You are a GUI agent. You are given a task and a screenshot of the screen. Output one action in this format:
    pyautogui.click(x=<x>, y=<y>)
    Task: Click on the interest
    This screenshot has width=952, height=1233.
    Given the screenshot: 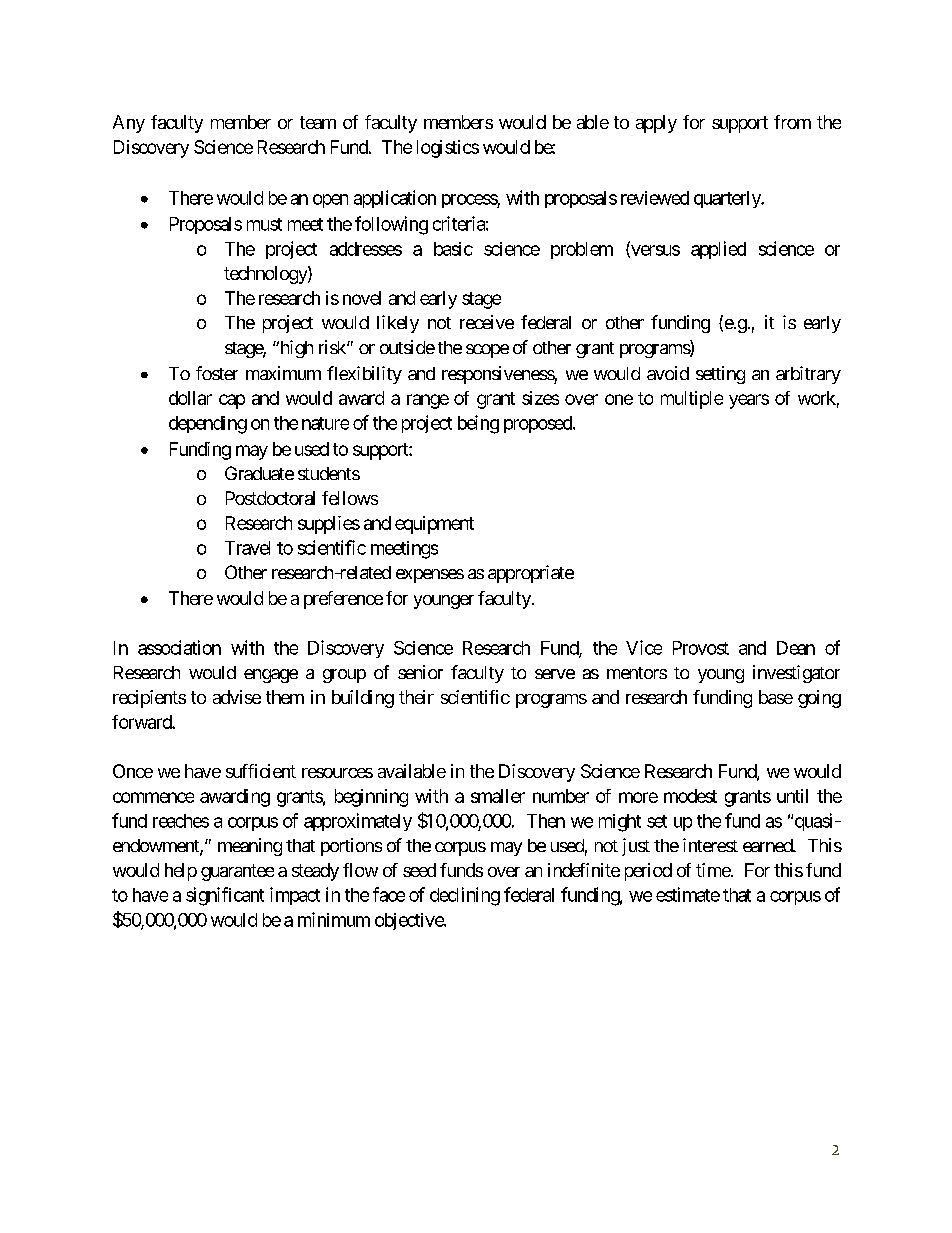 What is the action you would take?
    pyautogui.click(x=710, y=845)
